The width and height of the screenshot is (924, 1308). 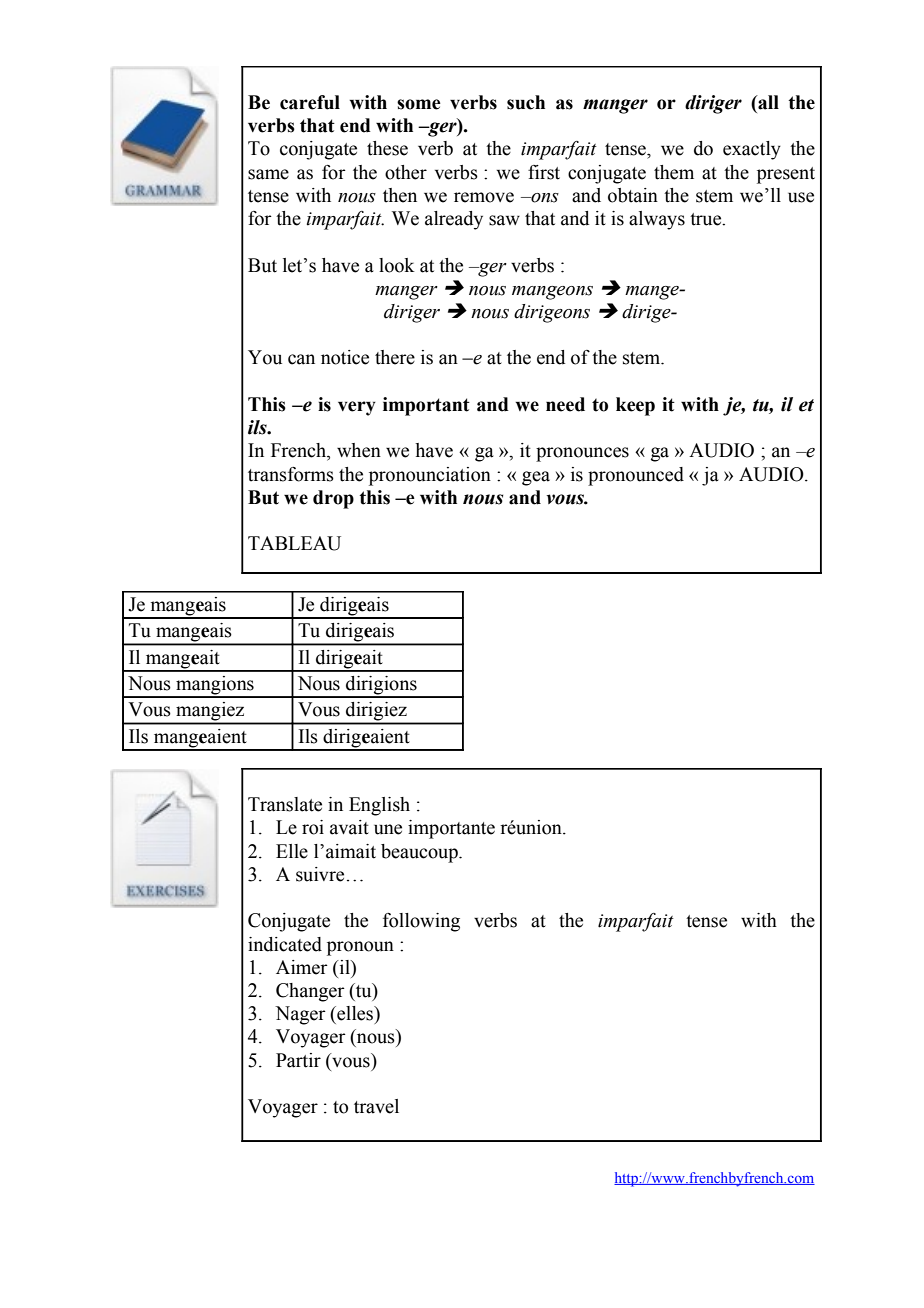 I want to click on careful, so click(x=310, y=102).
